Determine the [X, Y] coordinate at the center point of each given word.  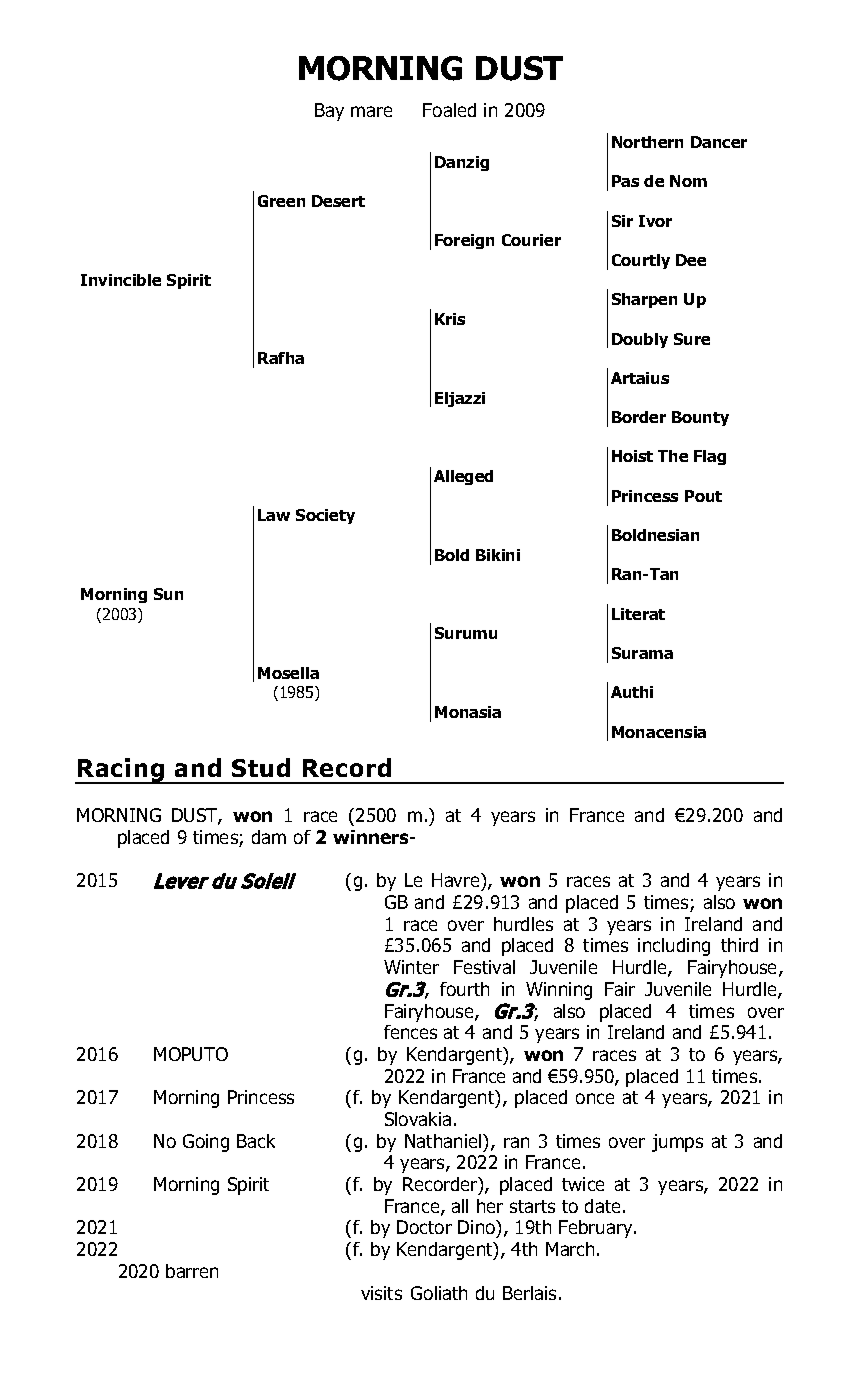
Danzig [462, 163]
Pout [703, 496]
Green [281, 201]
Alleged [463, 477]
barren [192, 1271]
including [674, 947]
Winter [411, 967]
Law [274, 515]
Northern [647, 142]
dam [269, 837]
